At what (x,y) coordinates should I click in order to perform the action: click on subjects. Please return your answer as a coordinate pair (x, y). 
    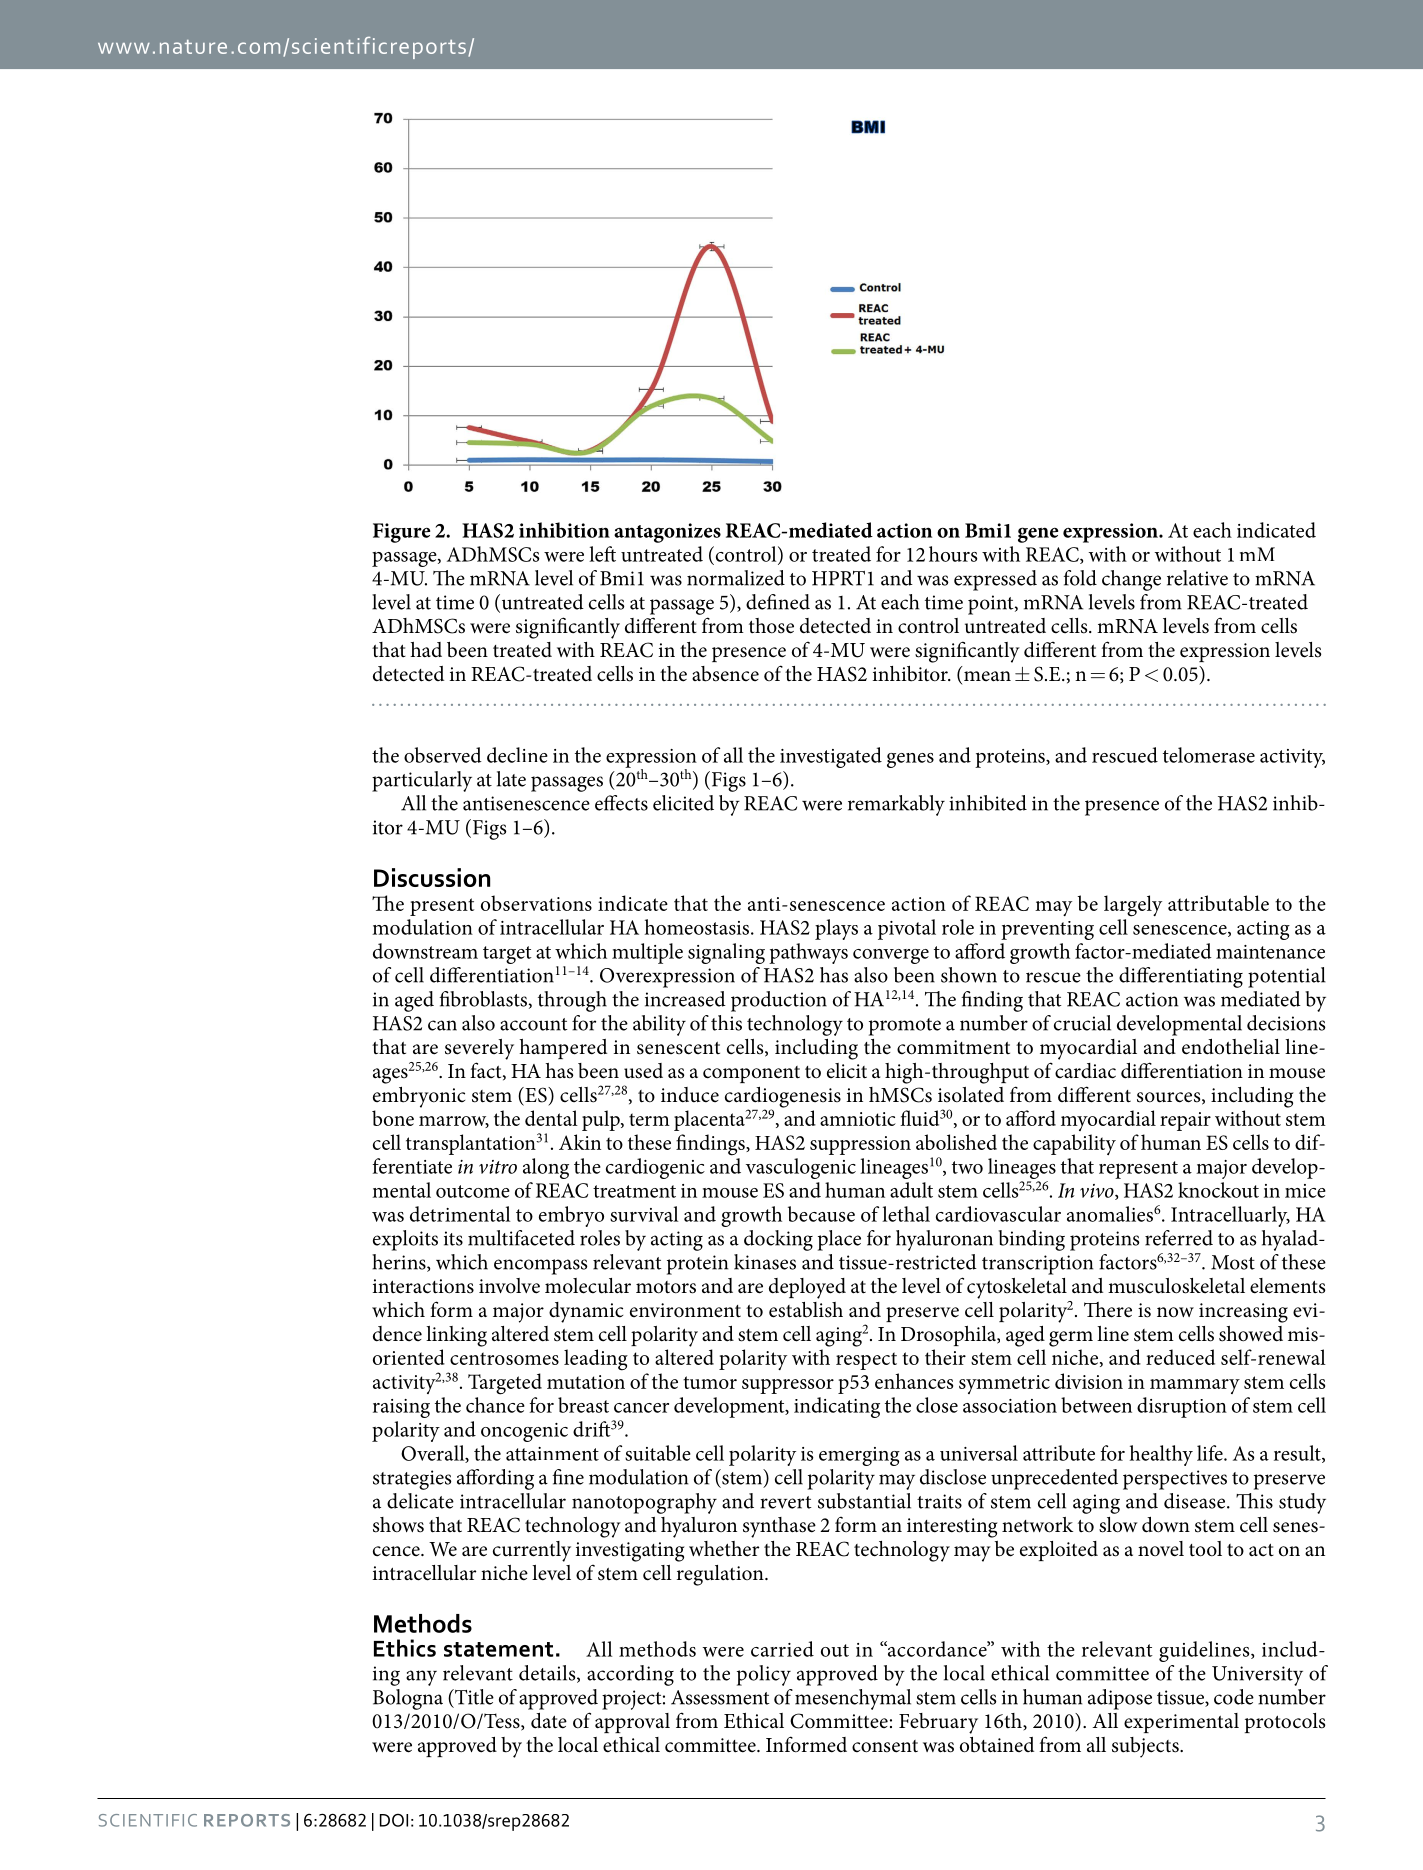
    Looking at the image, I should click on (1146, 1747).
